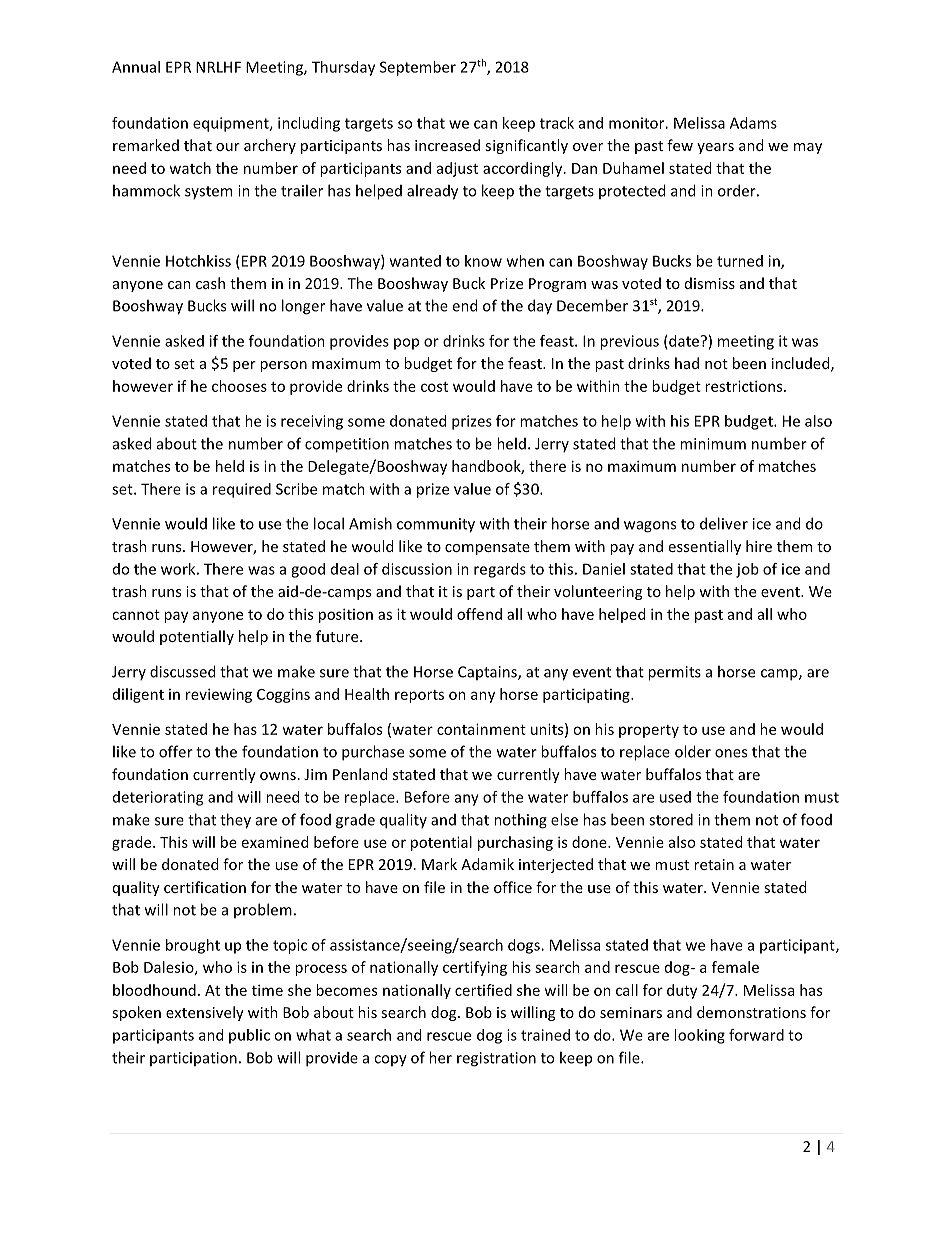 This screenshot has height=1233, width=952. I want to click on September, so click(418, 68).
